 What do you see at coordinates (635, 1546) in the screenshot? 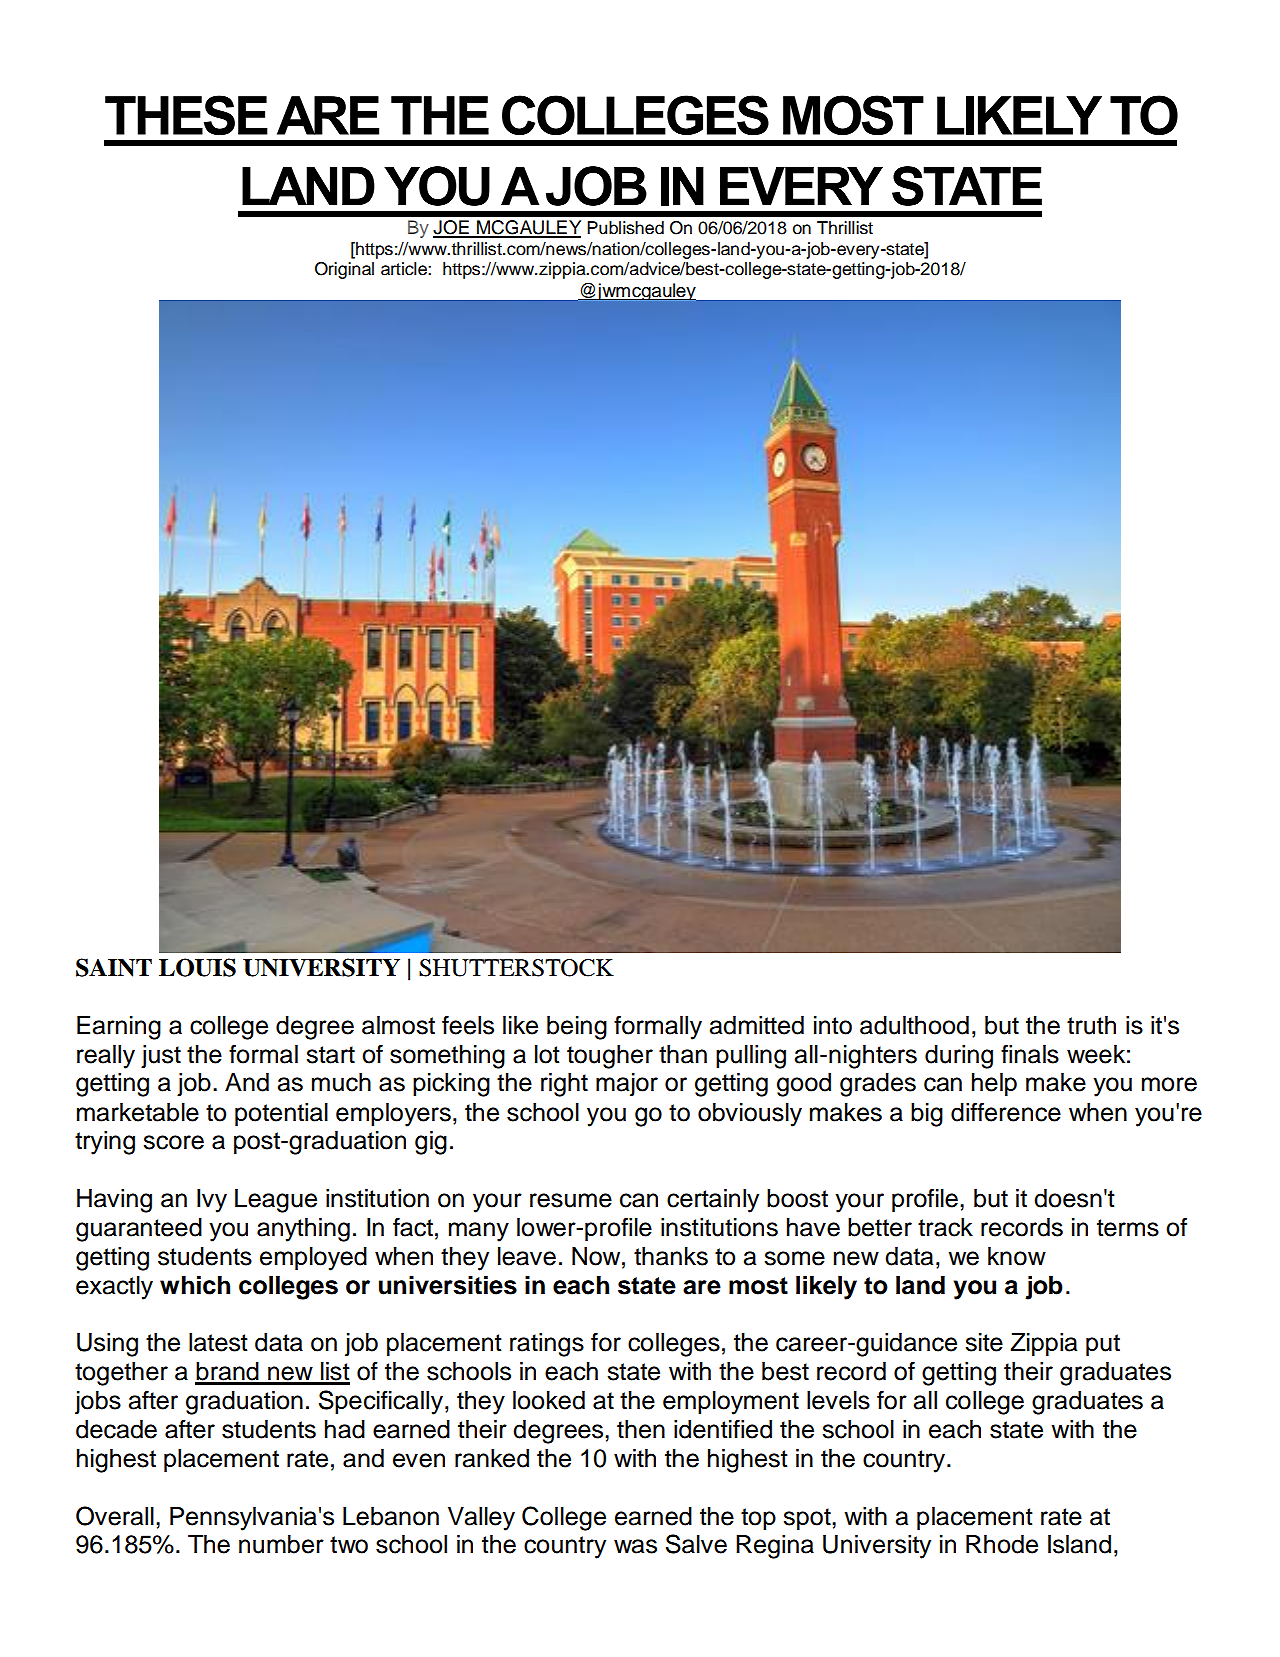
I see `was` at bounding box center [635, 1546].
